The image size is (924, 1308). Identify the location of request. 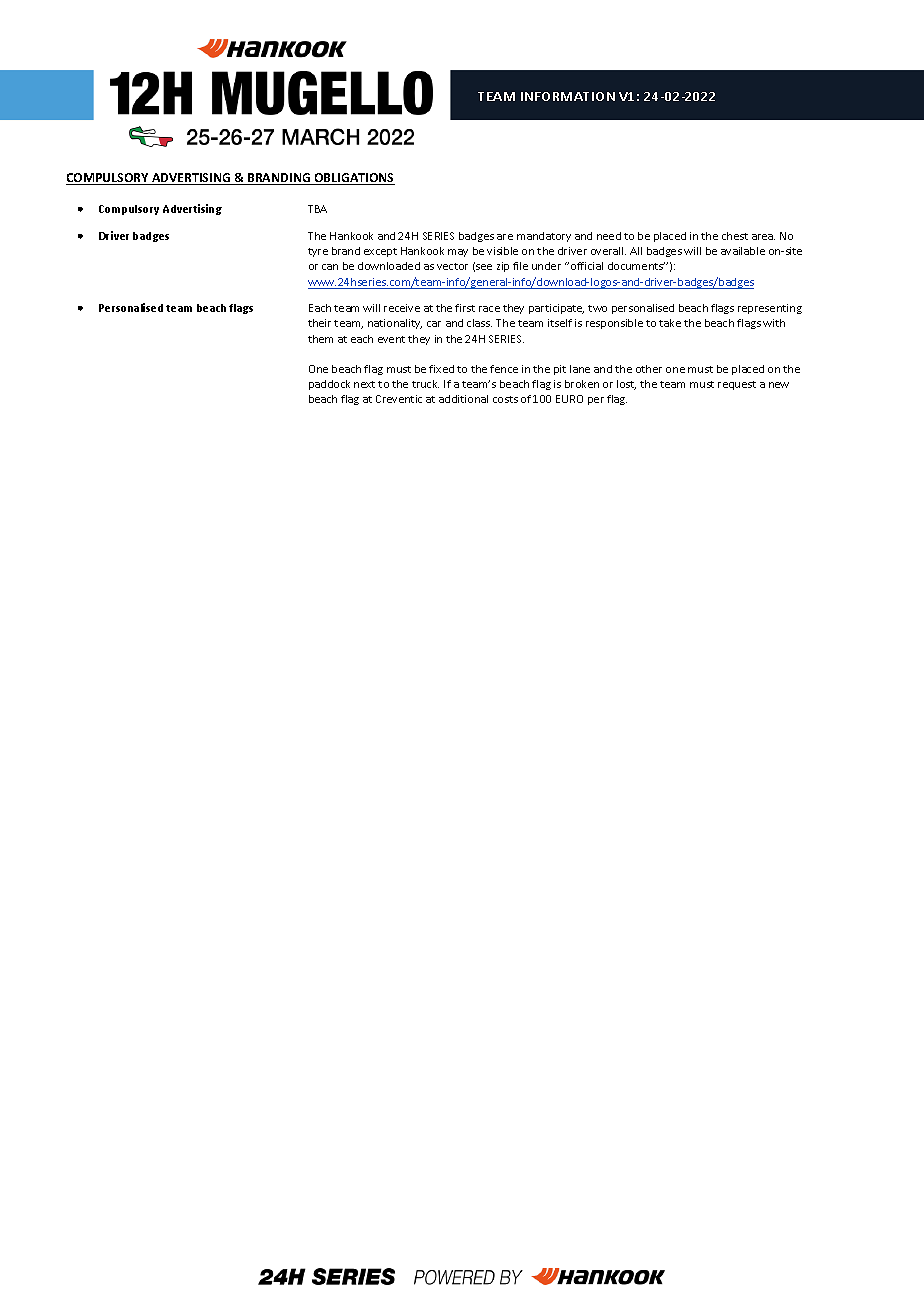
(737, 385).
